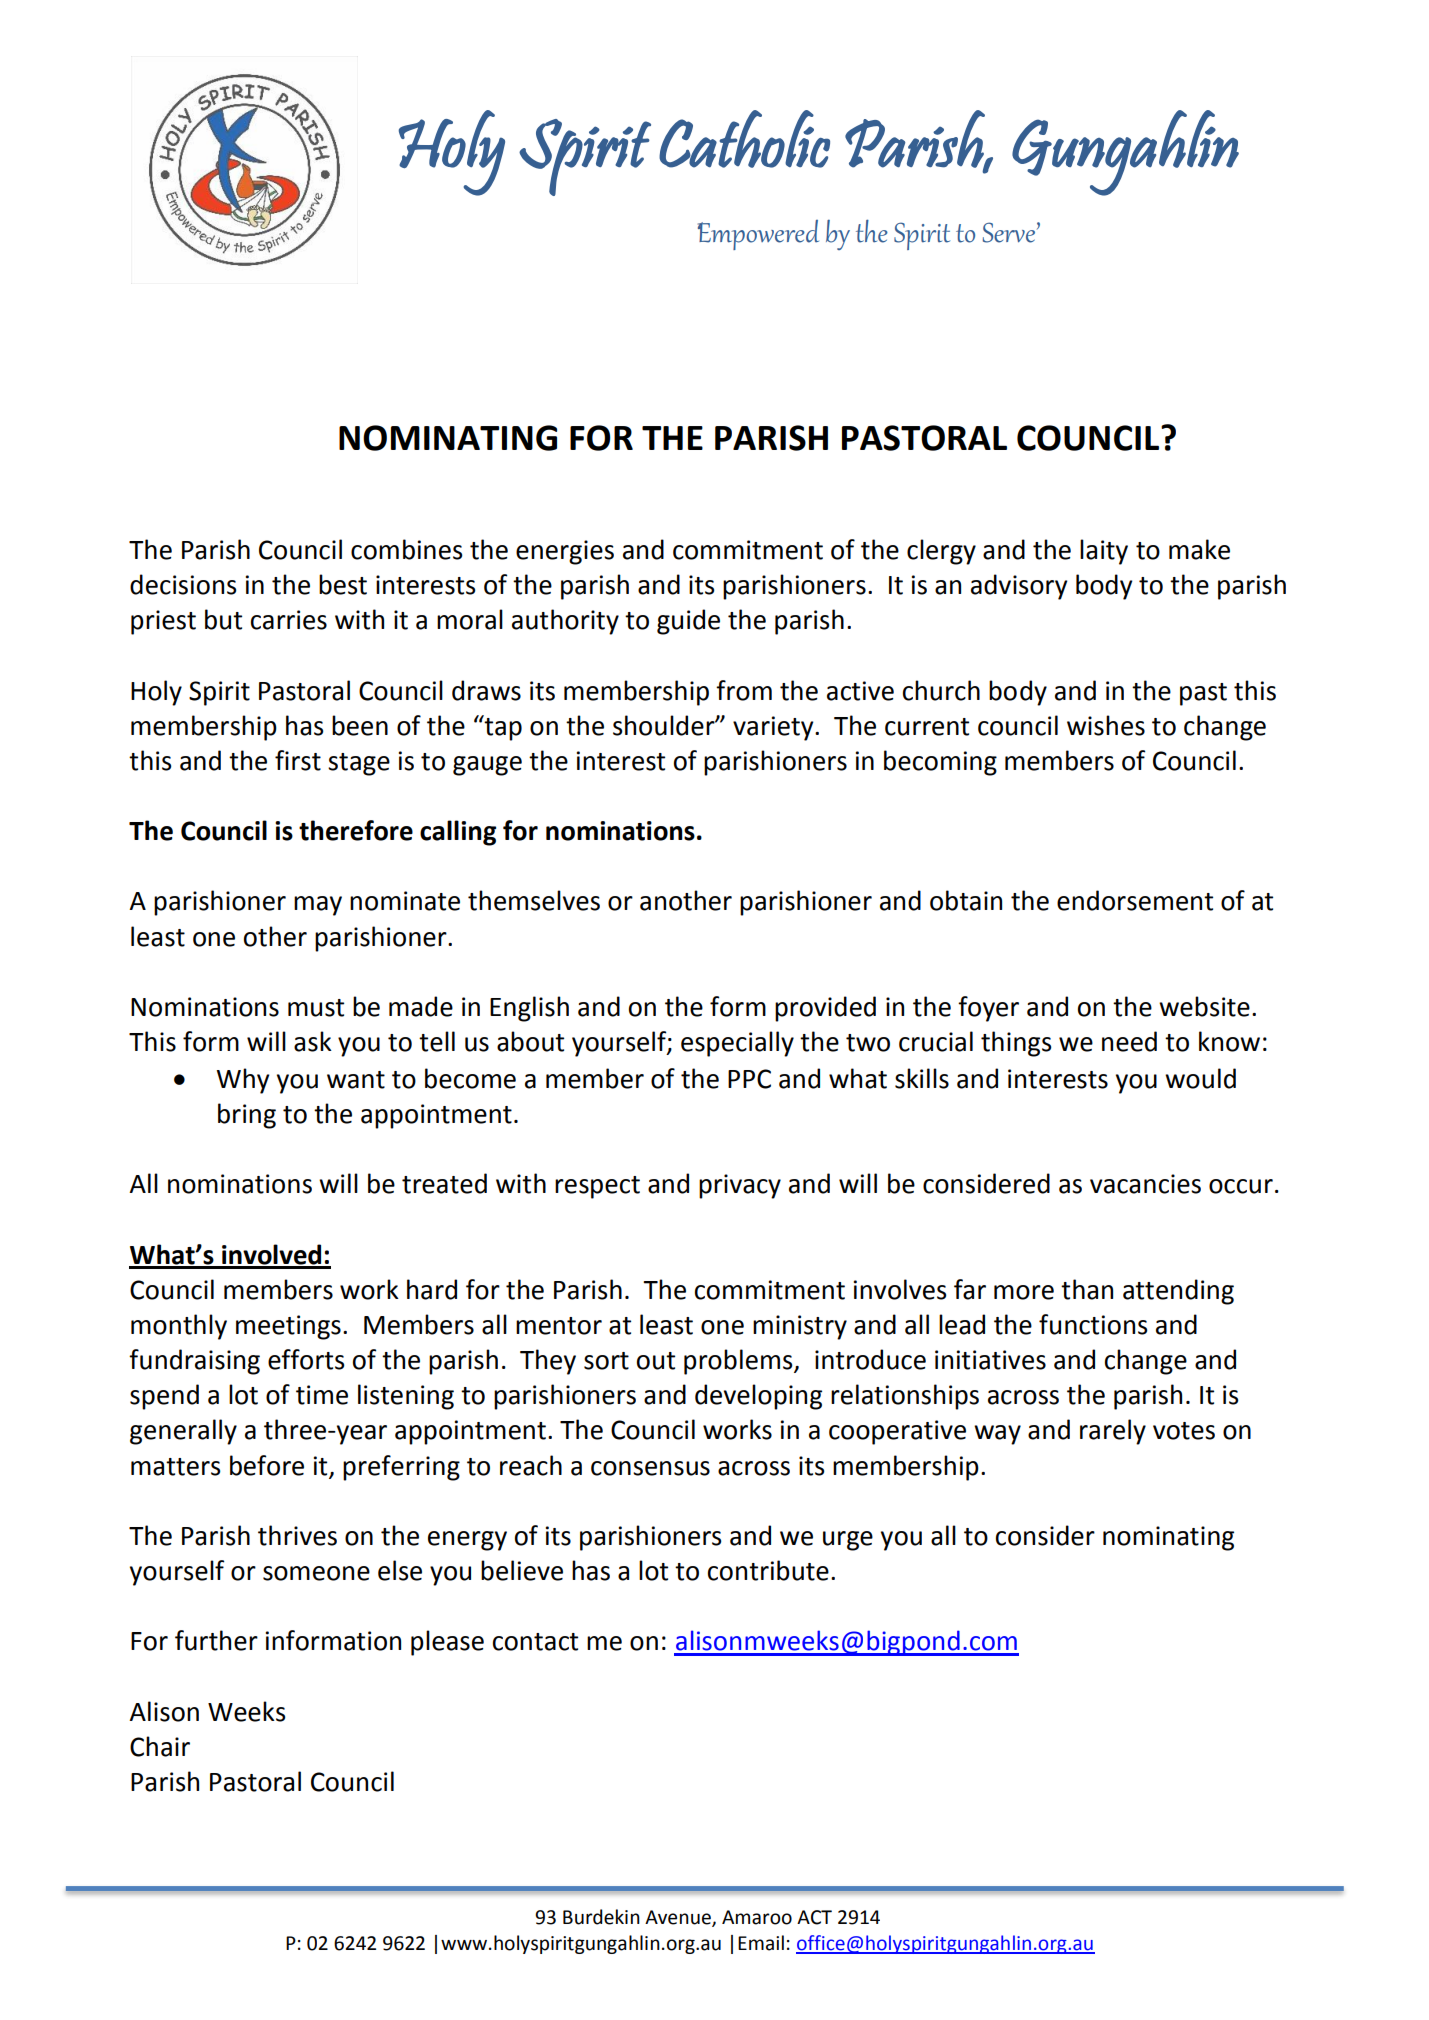  I want to click on first, so click(298, 760).
